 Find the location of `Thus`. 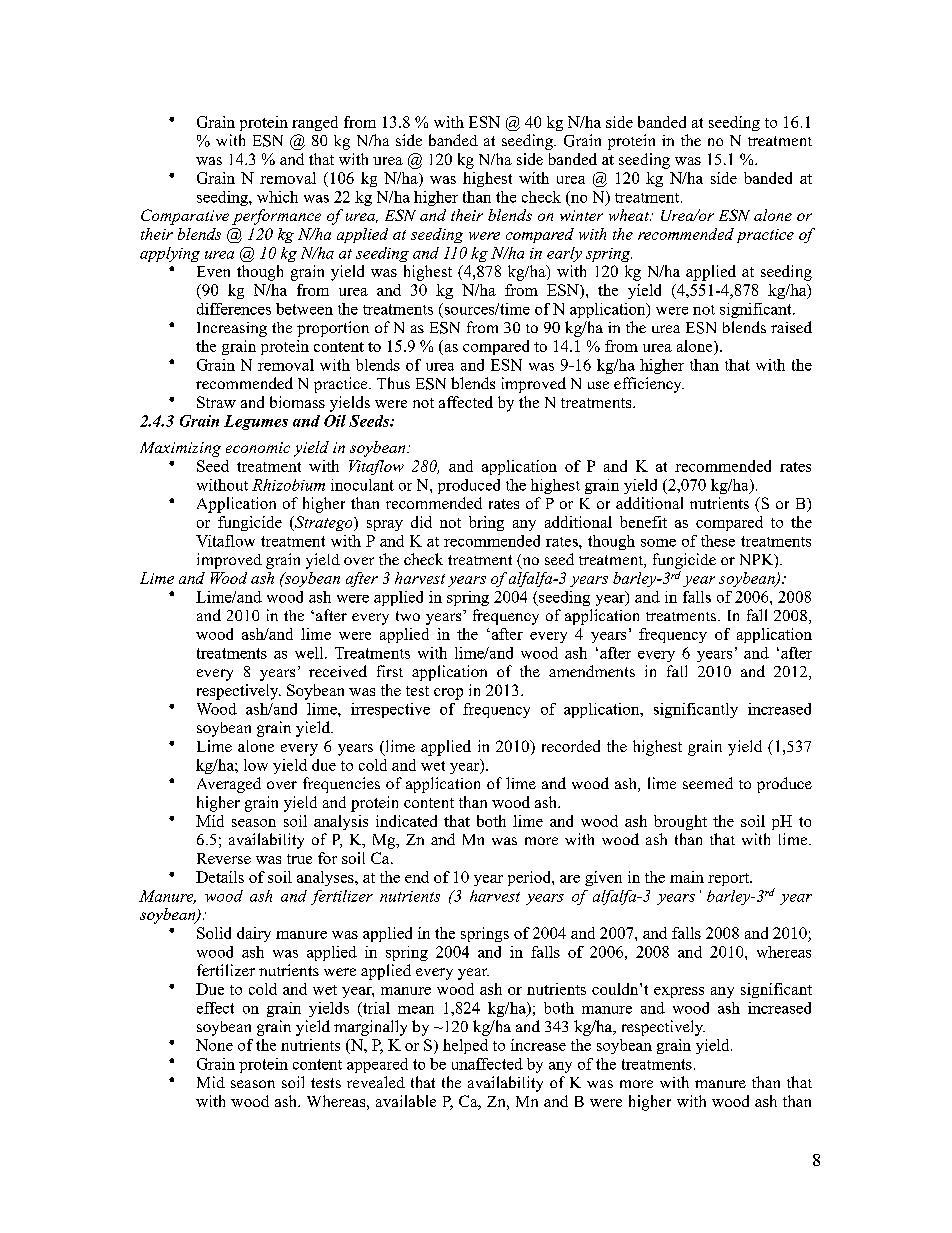

Thus is located at coordinates (393, 383).
